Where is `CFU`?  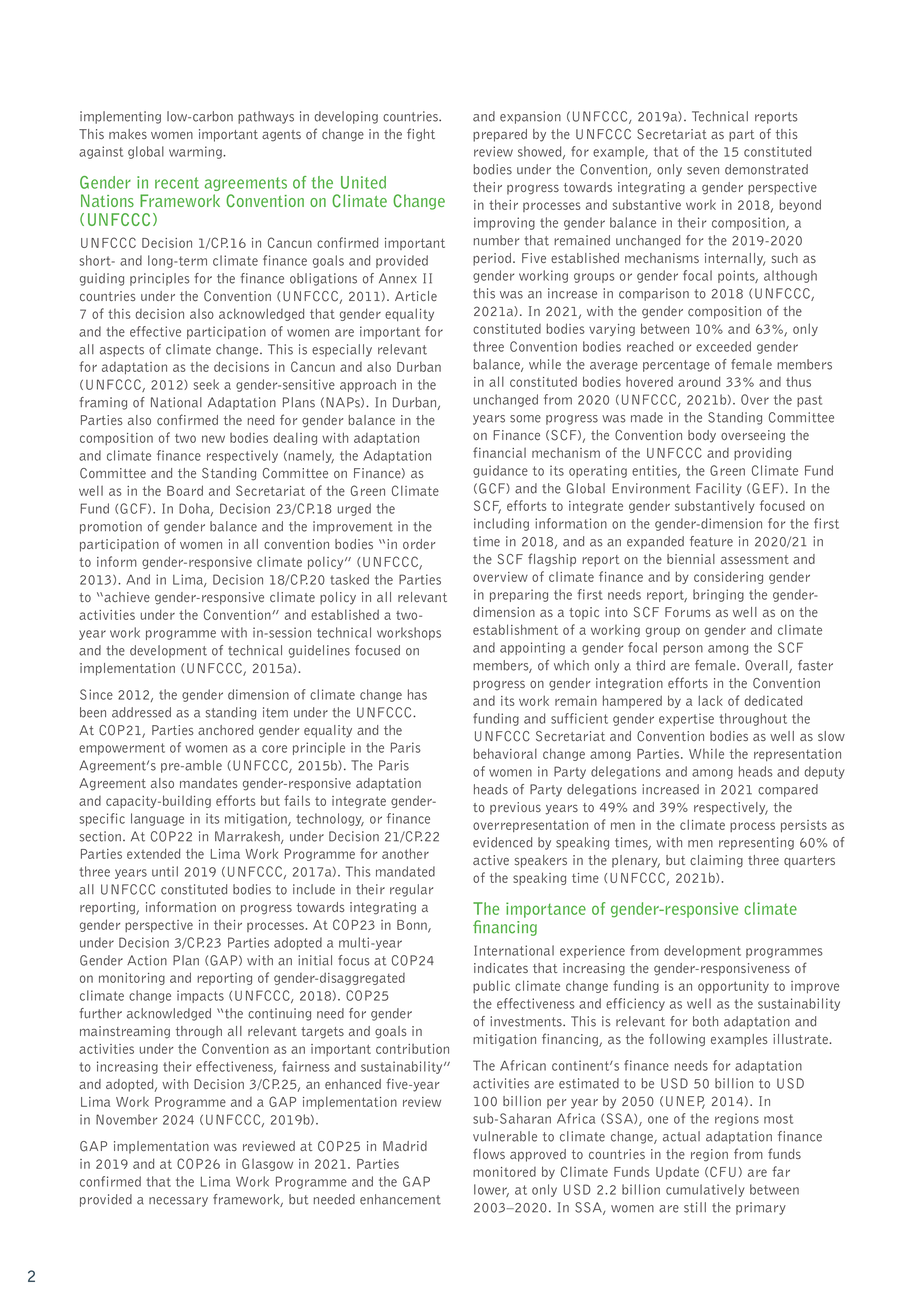 CFU is located at coordinates (723, 1171).
